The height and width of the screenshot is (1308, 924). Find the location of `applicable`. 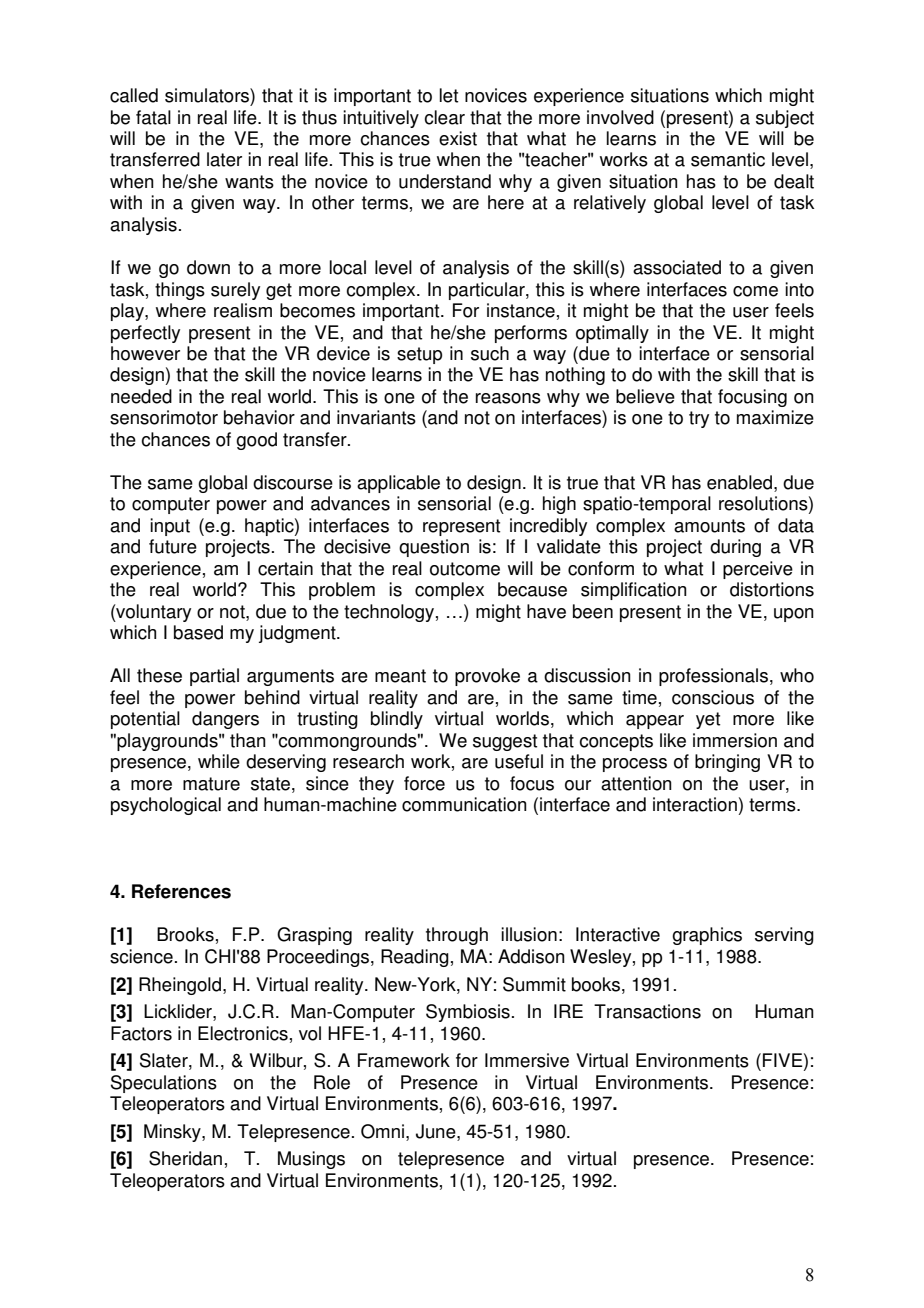

applicable is located at coordinates (398, 484).
